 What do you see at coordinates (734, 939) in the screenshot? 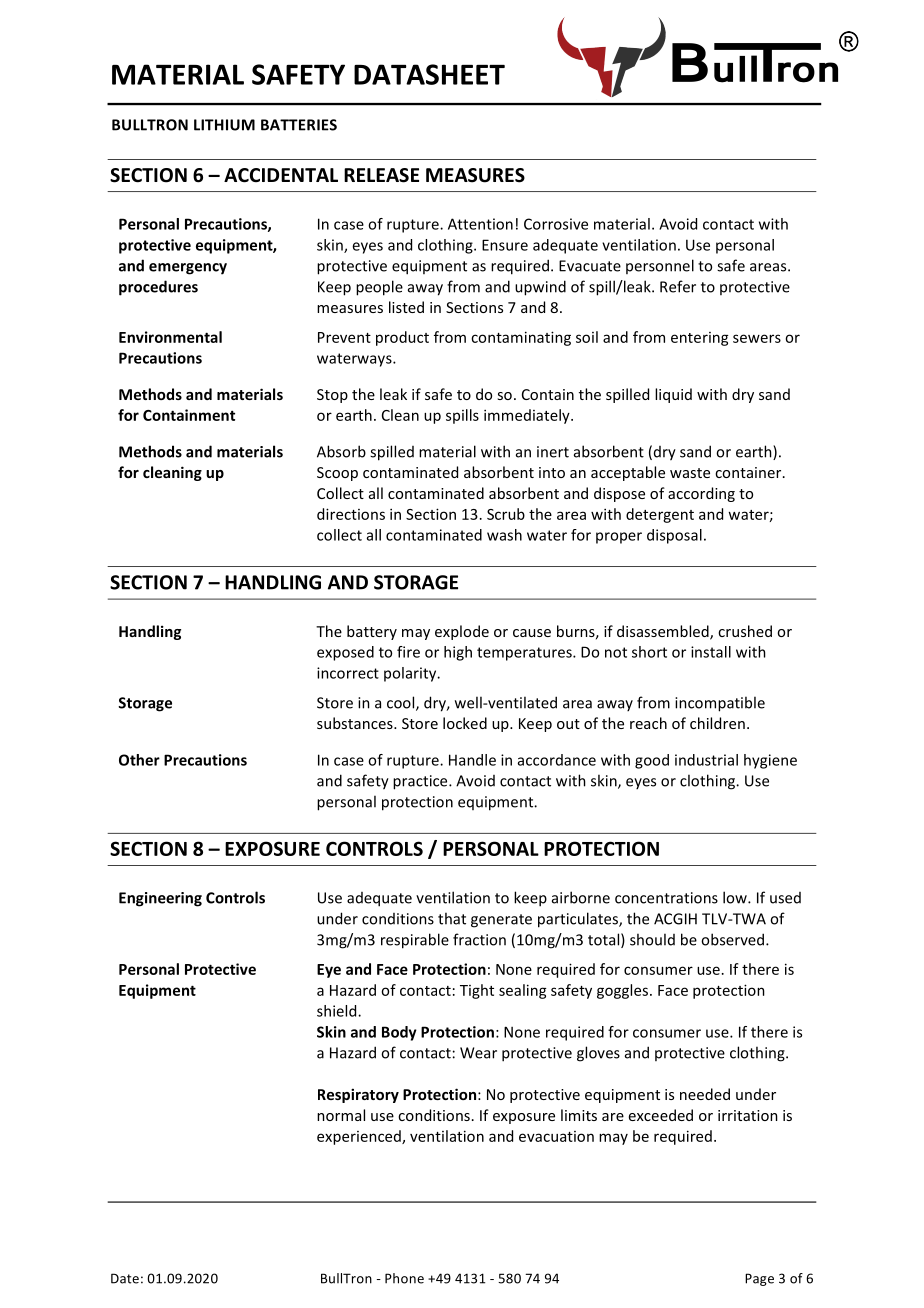
I see `observed` at bounding box center [734, 939].
